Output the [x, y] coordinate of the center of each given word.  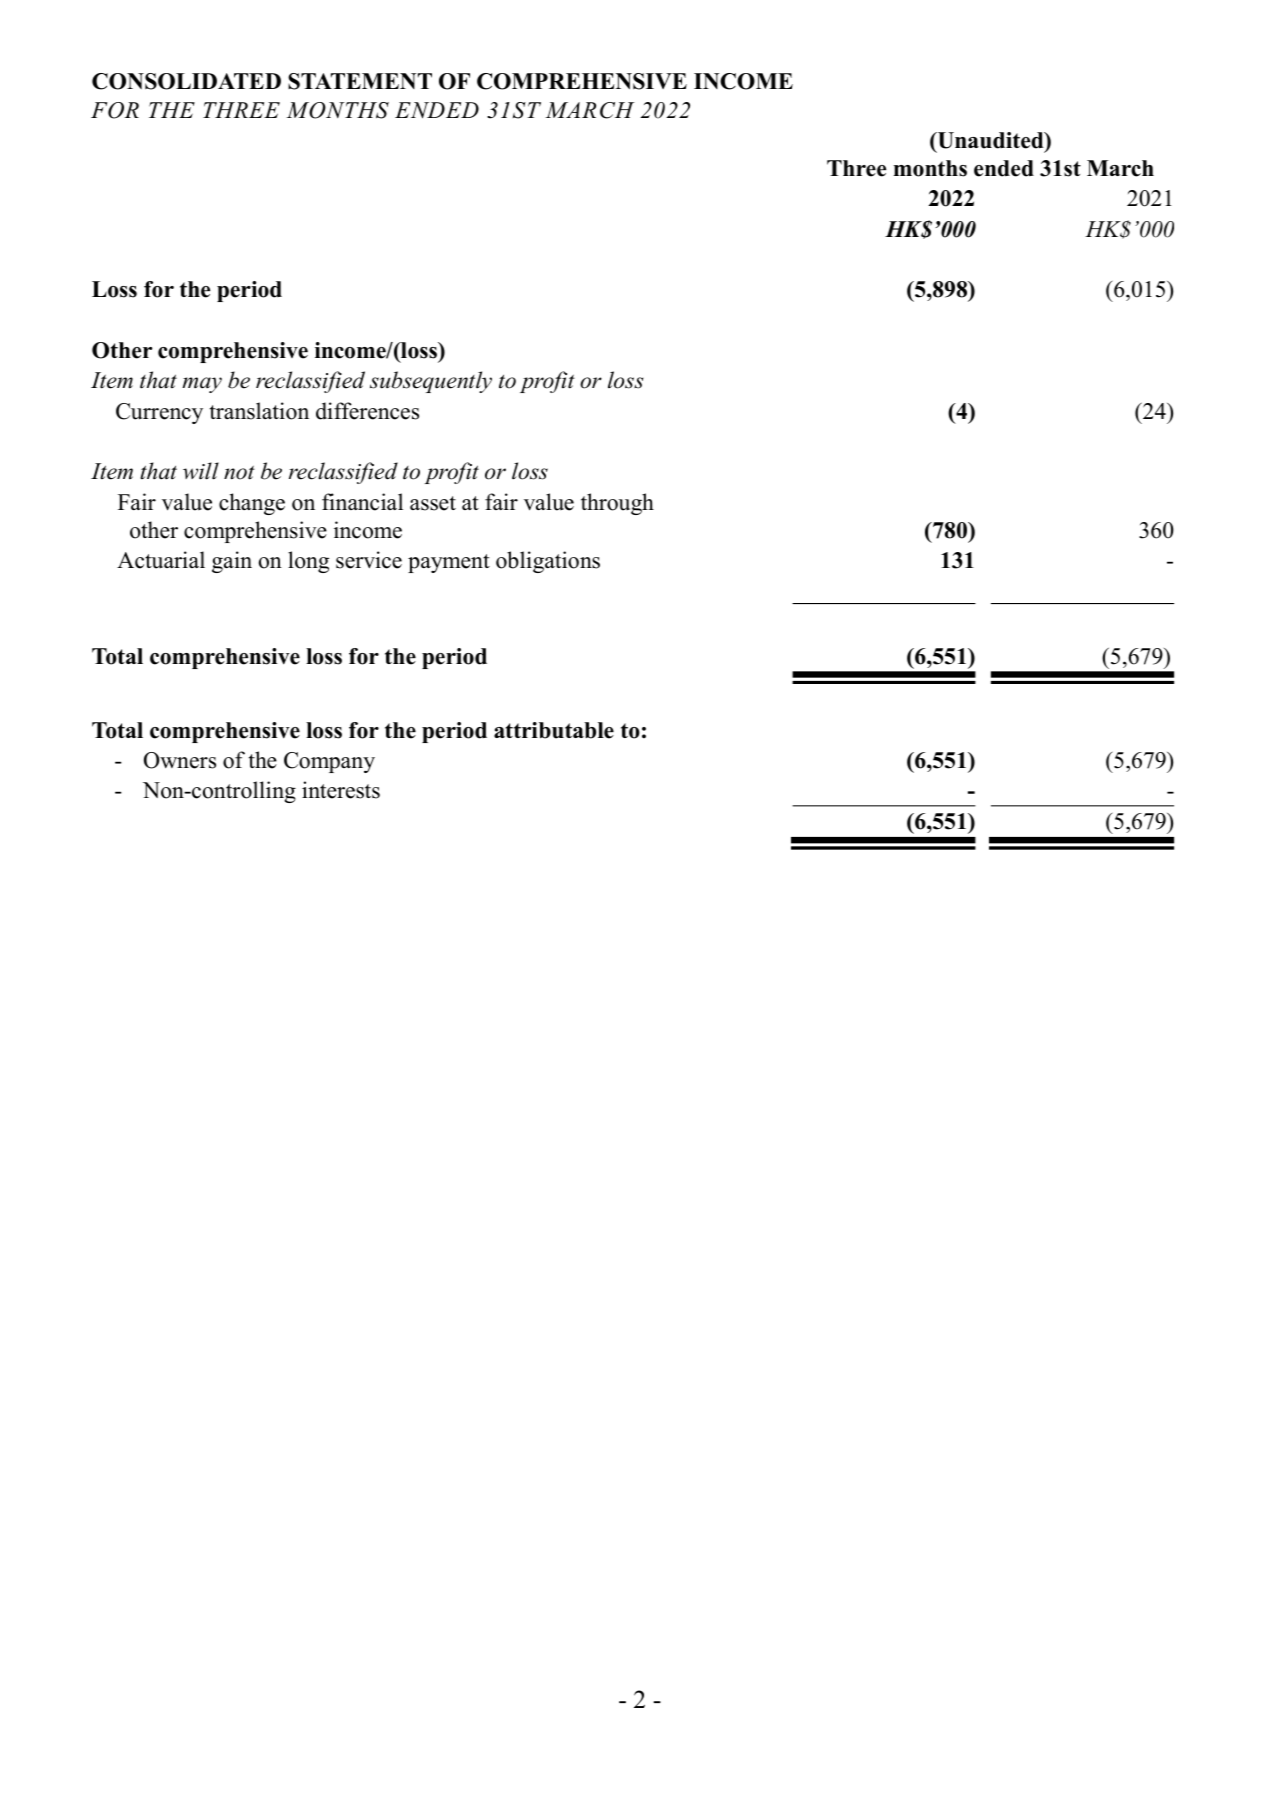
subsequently [431, 382]
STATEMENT [360, 81]
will [201, 471]
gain [232, 562]
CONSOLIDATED [186, 81]
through [617, 504]
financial [362, 502]
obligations [548, 562]
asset [433, 503]
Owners [180, 760]
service [369, 560]
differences [367, 411]
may [202, 385]
